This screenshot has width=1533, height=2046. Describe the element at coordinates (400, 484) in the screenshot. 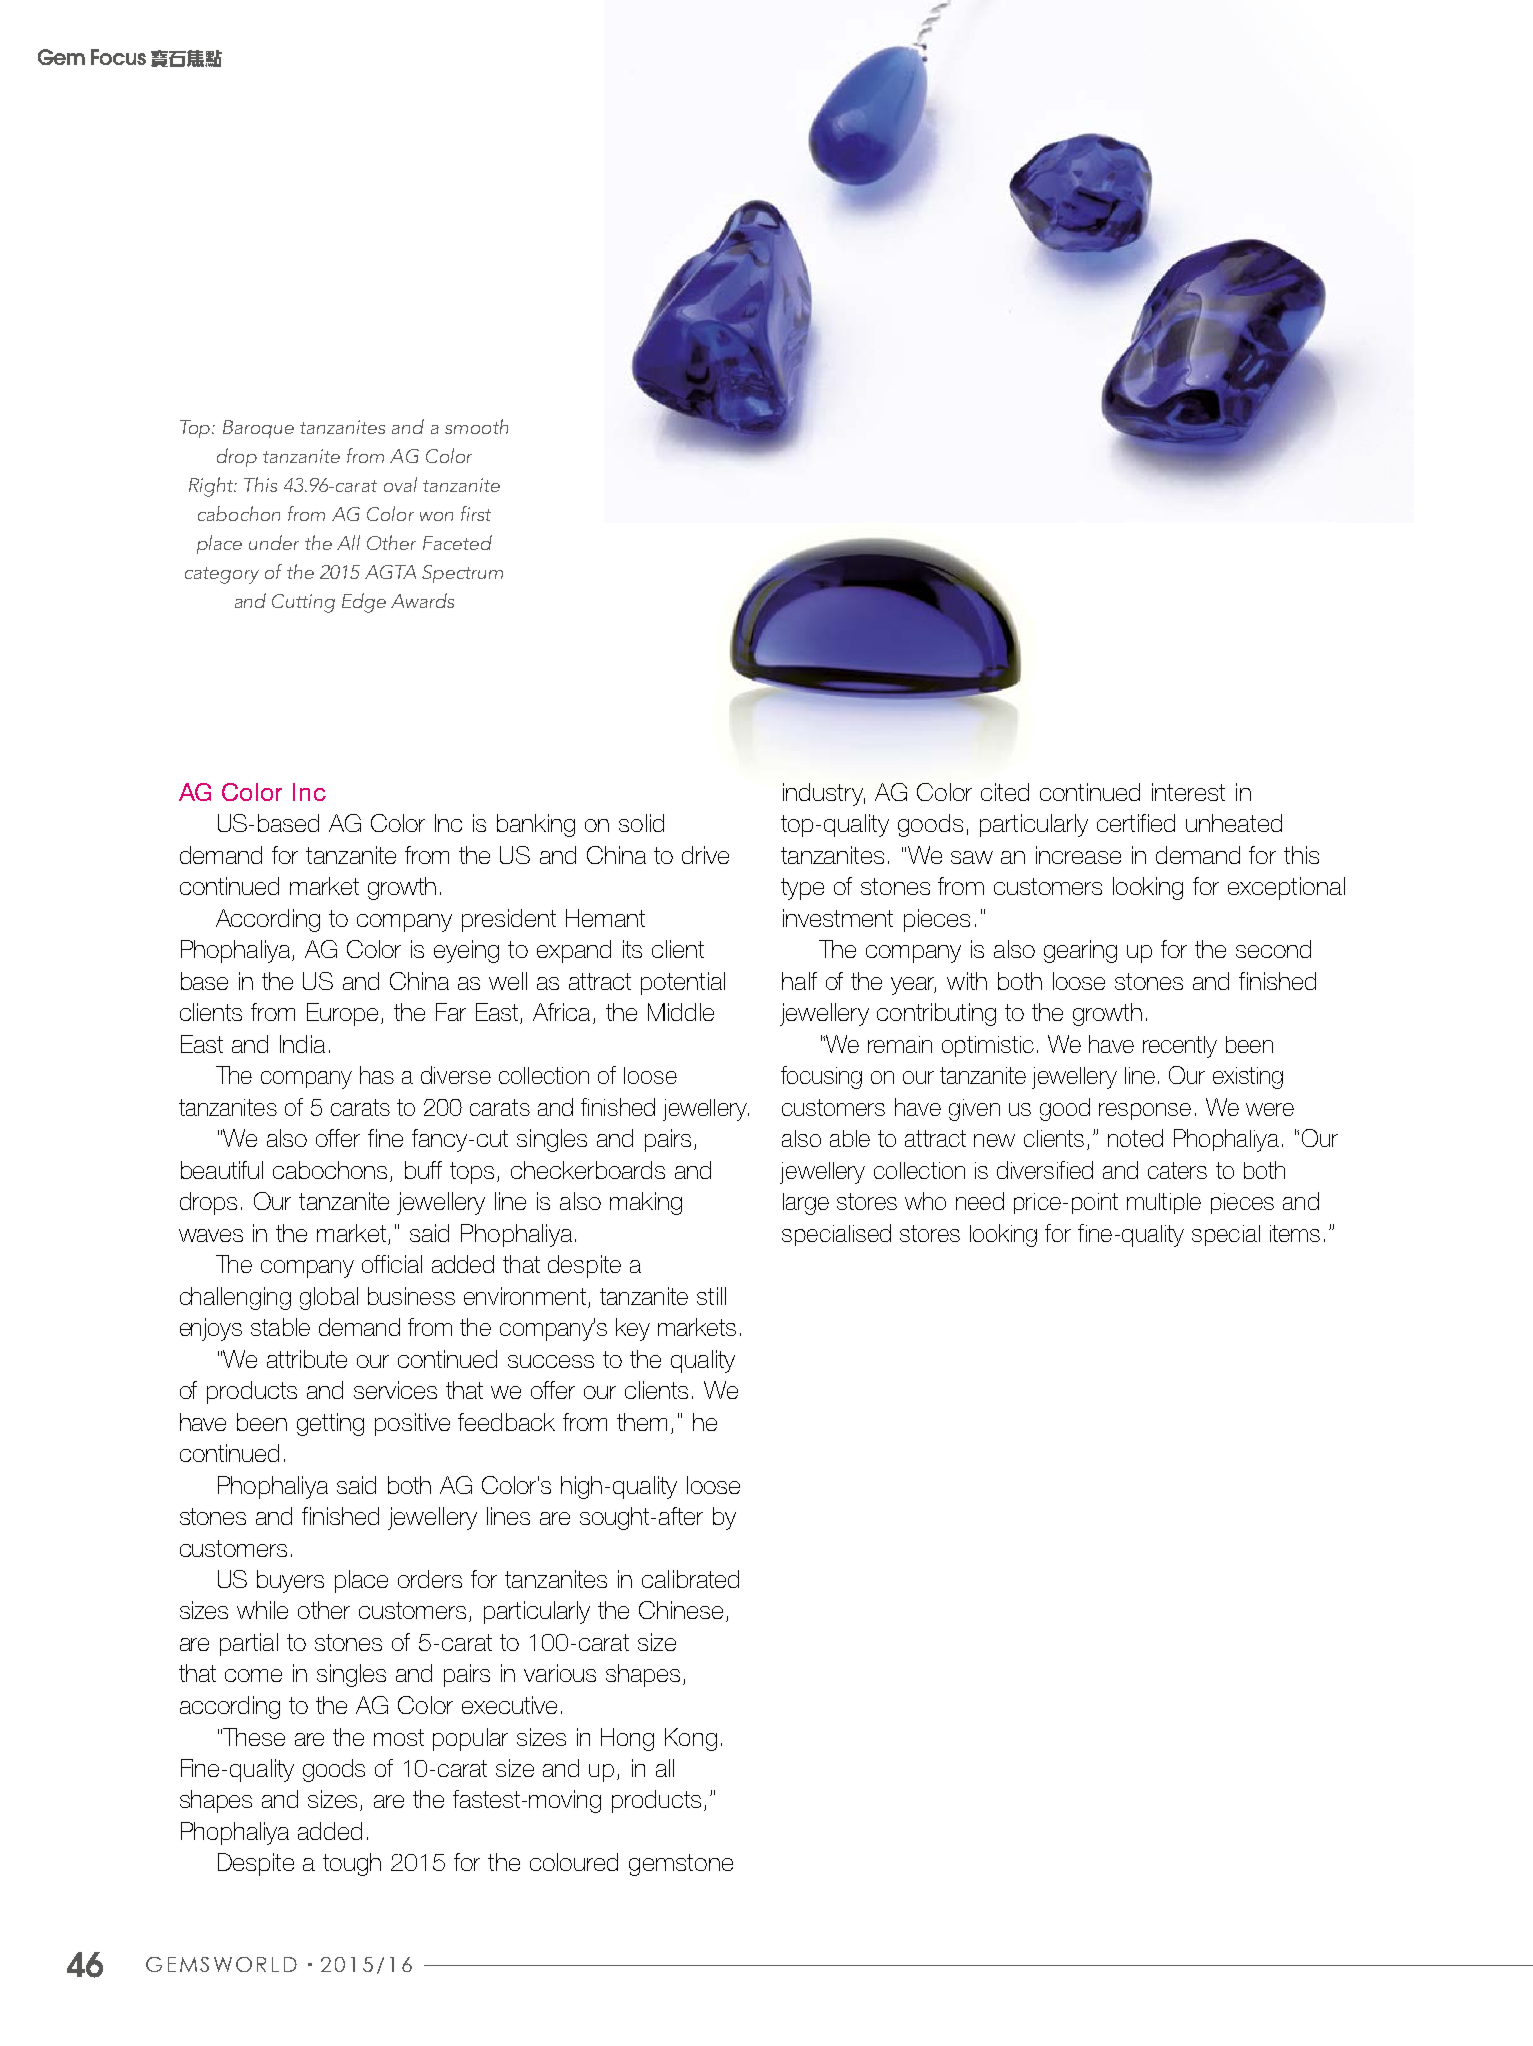

I see `oval` at that location.
